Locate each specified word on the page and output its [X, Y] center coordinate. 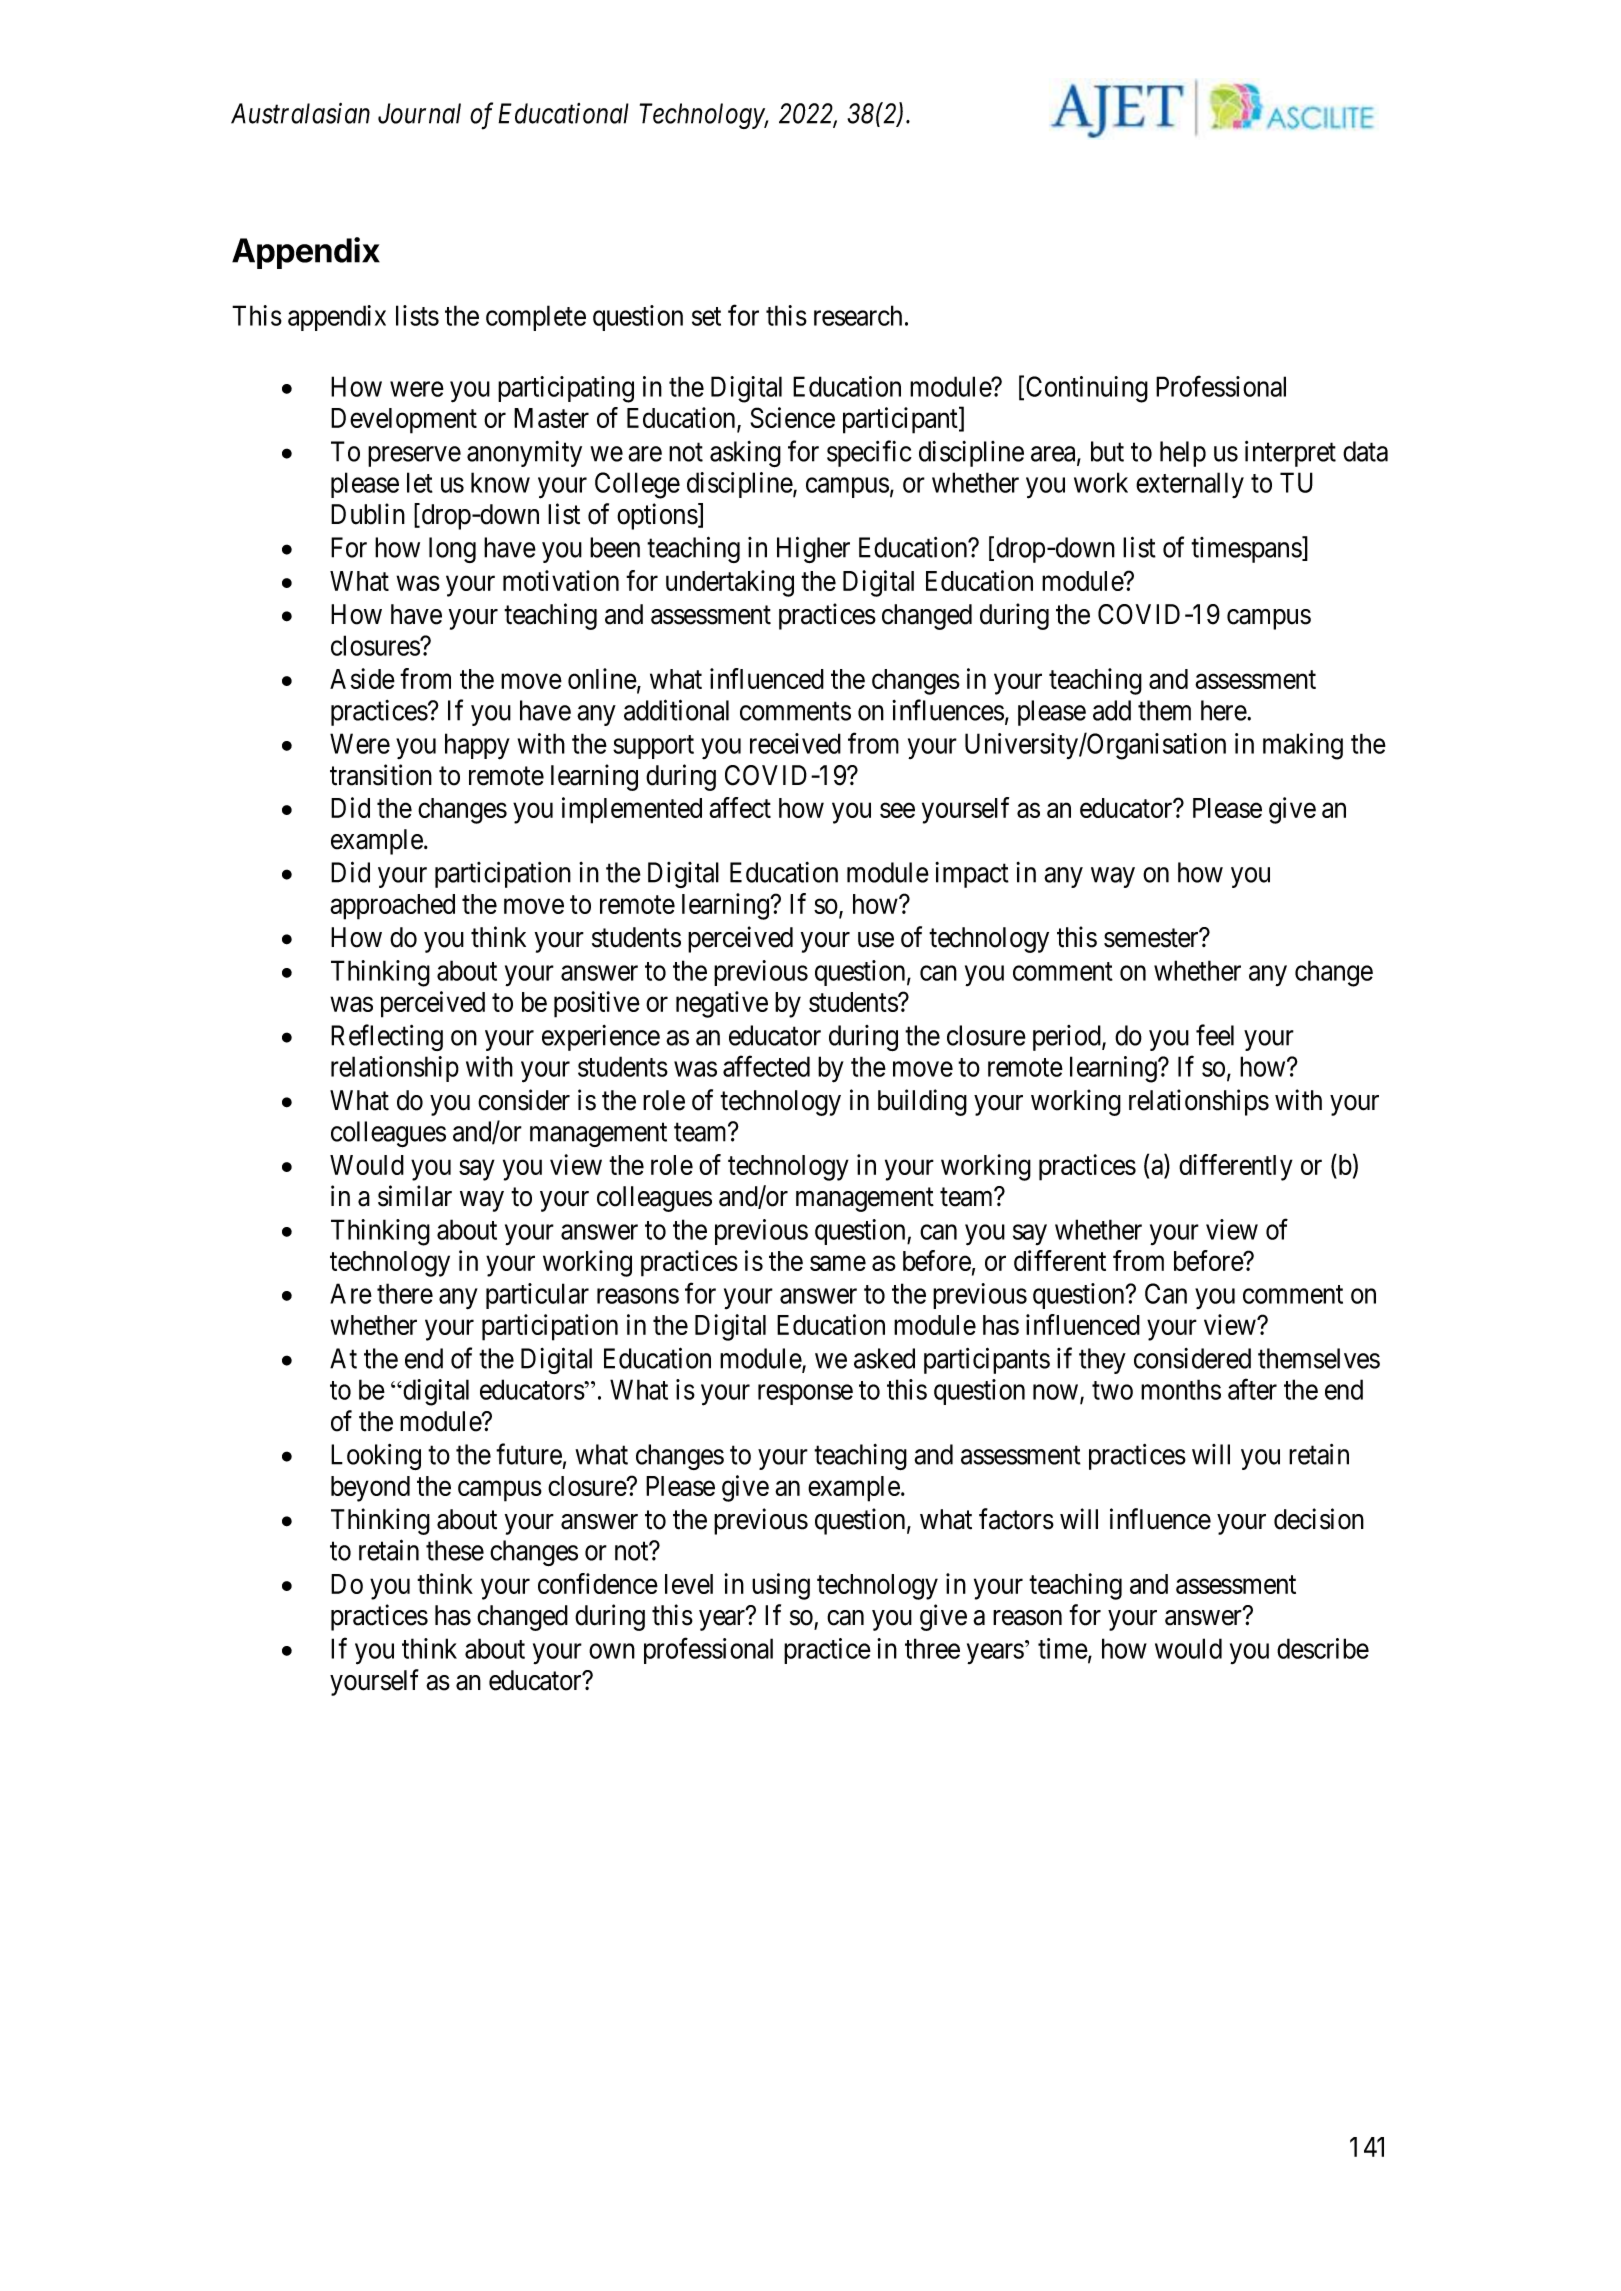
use [876, 940]
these [455, 1550]
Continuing [1087, 389]
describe [1323, 1648]
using [781, 1586]
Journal [419, 113]
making [1303, 746]
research [858, 315]
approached [392, 907]
